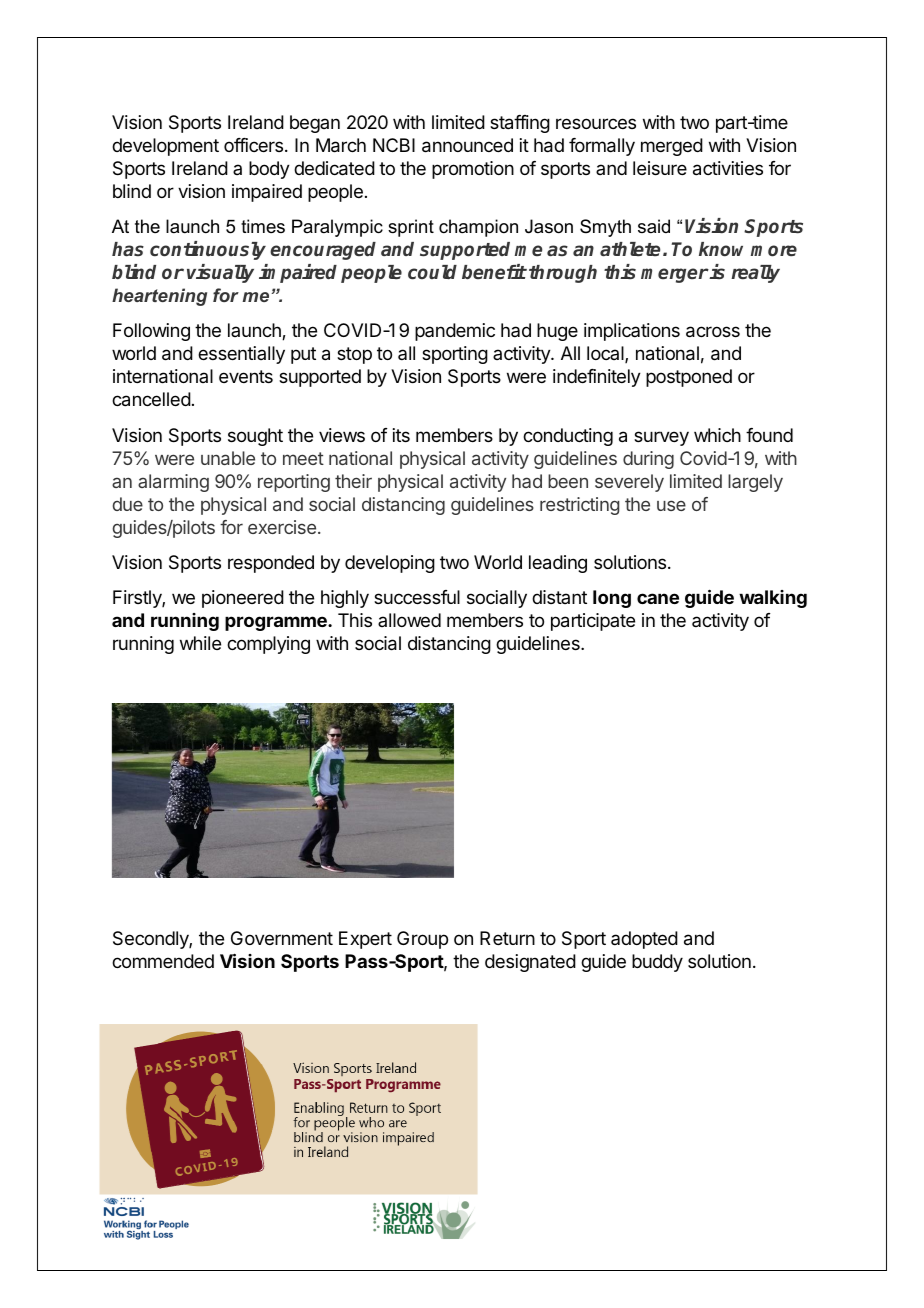 The width and height of the page is (924, 1308). What do you see at coordinates (467, 145) in the page?
I see `announced` at bounding box center [467, 145].
